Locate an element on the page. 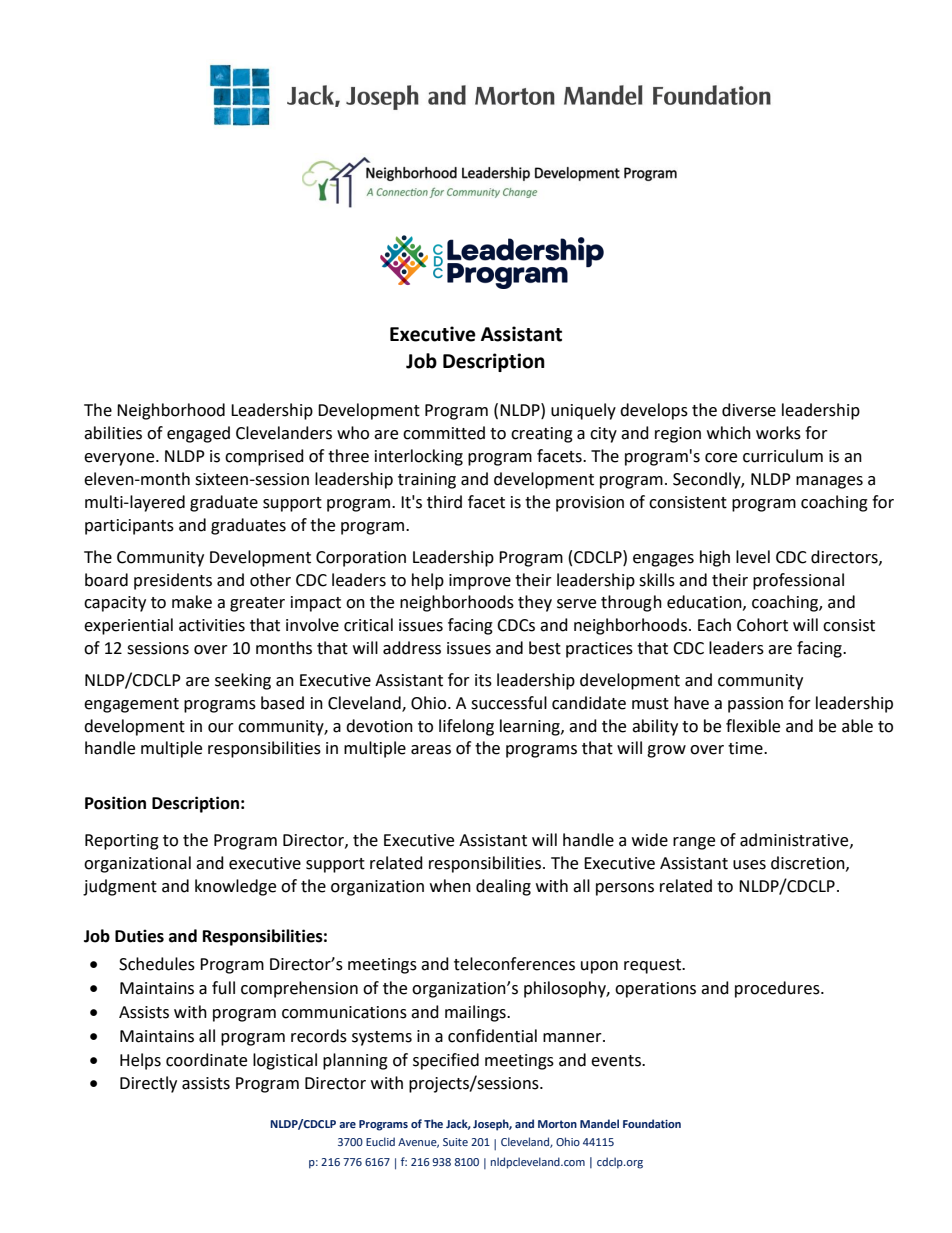  Schedules is located at coordinates (157, 964).
